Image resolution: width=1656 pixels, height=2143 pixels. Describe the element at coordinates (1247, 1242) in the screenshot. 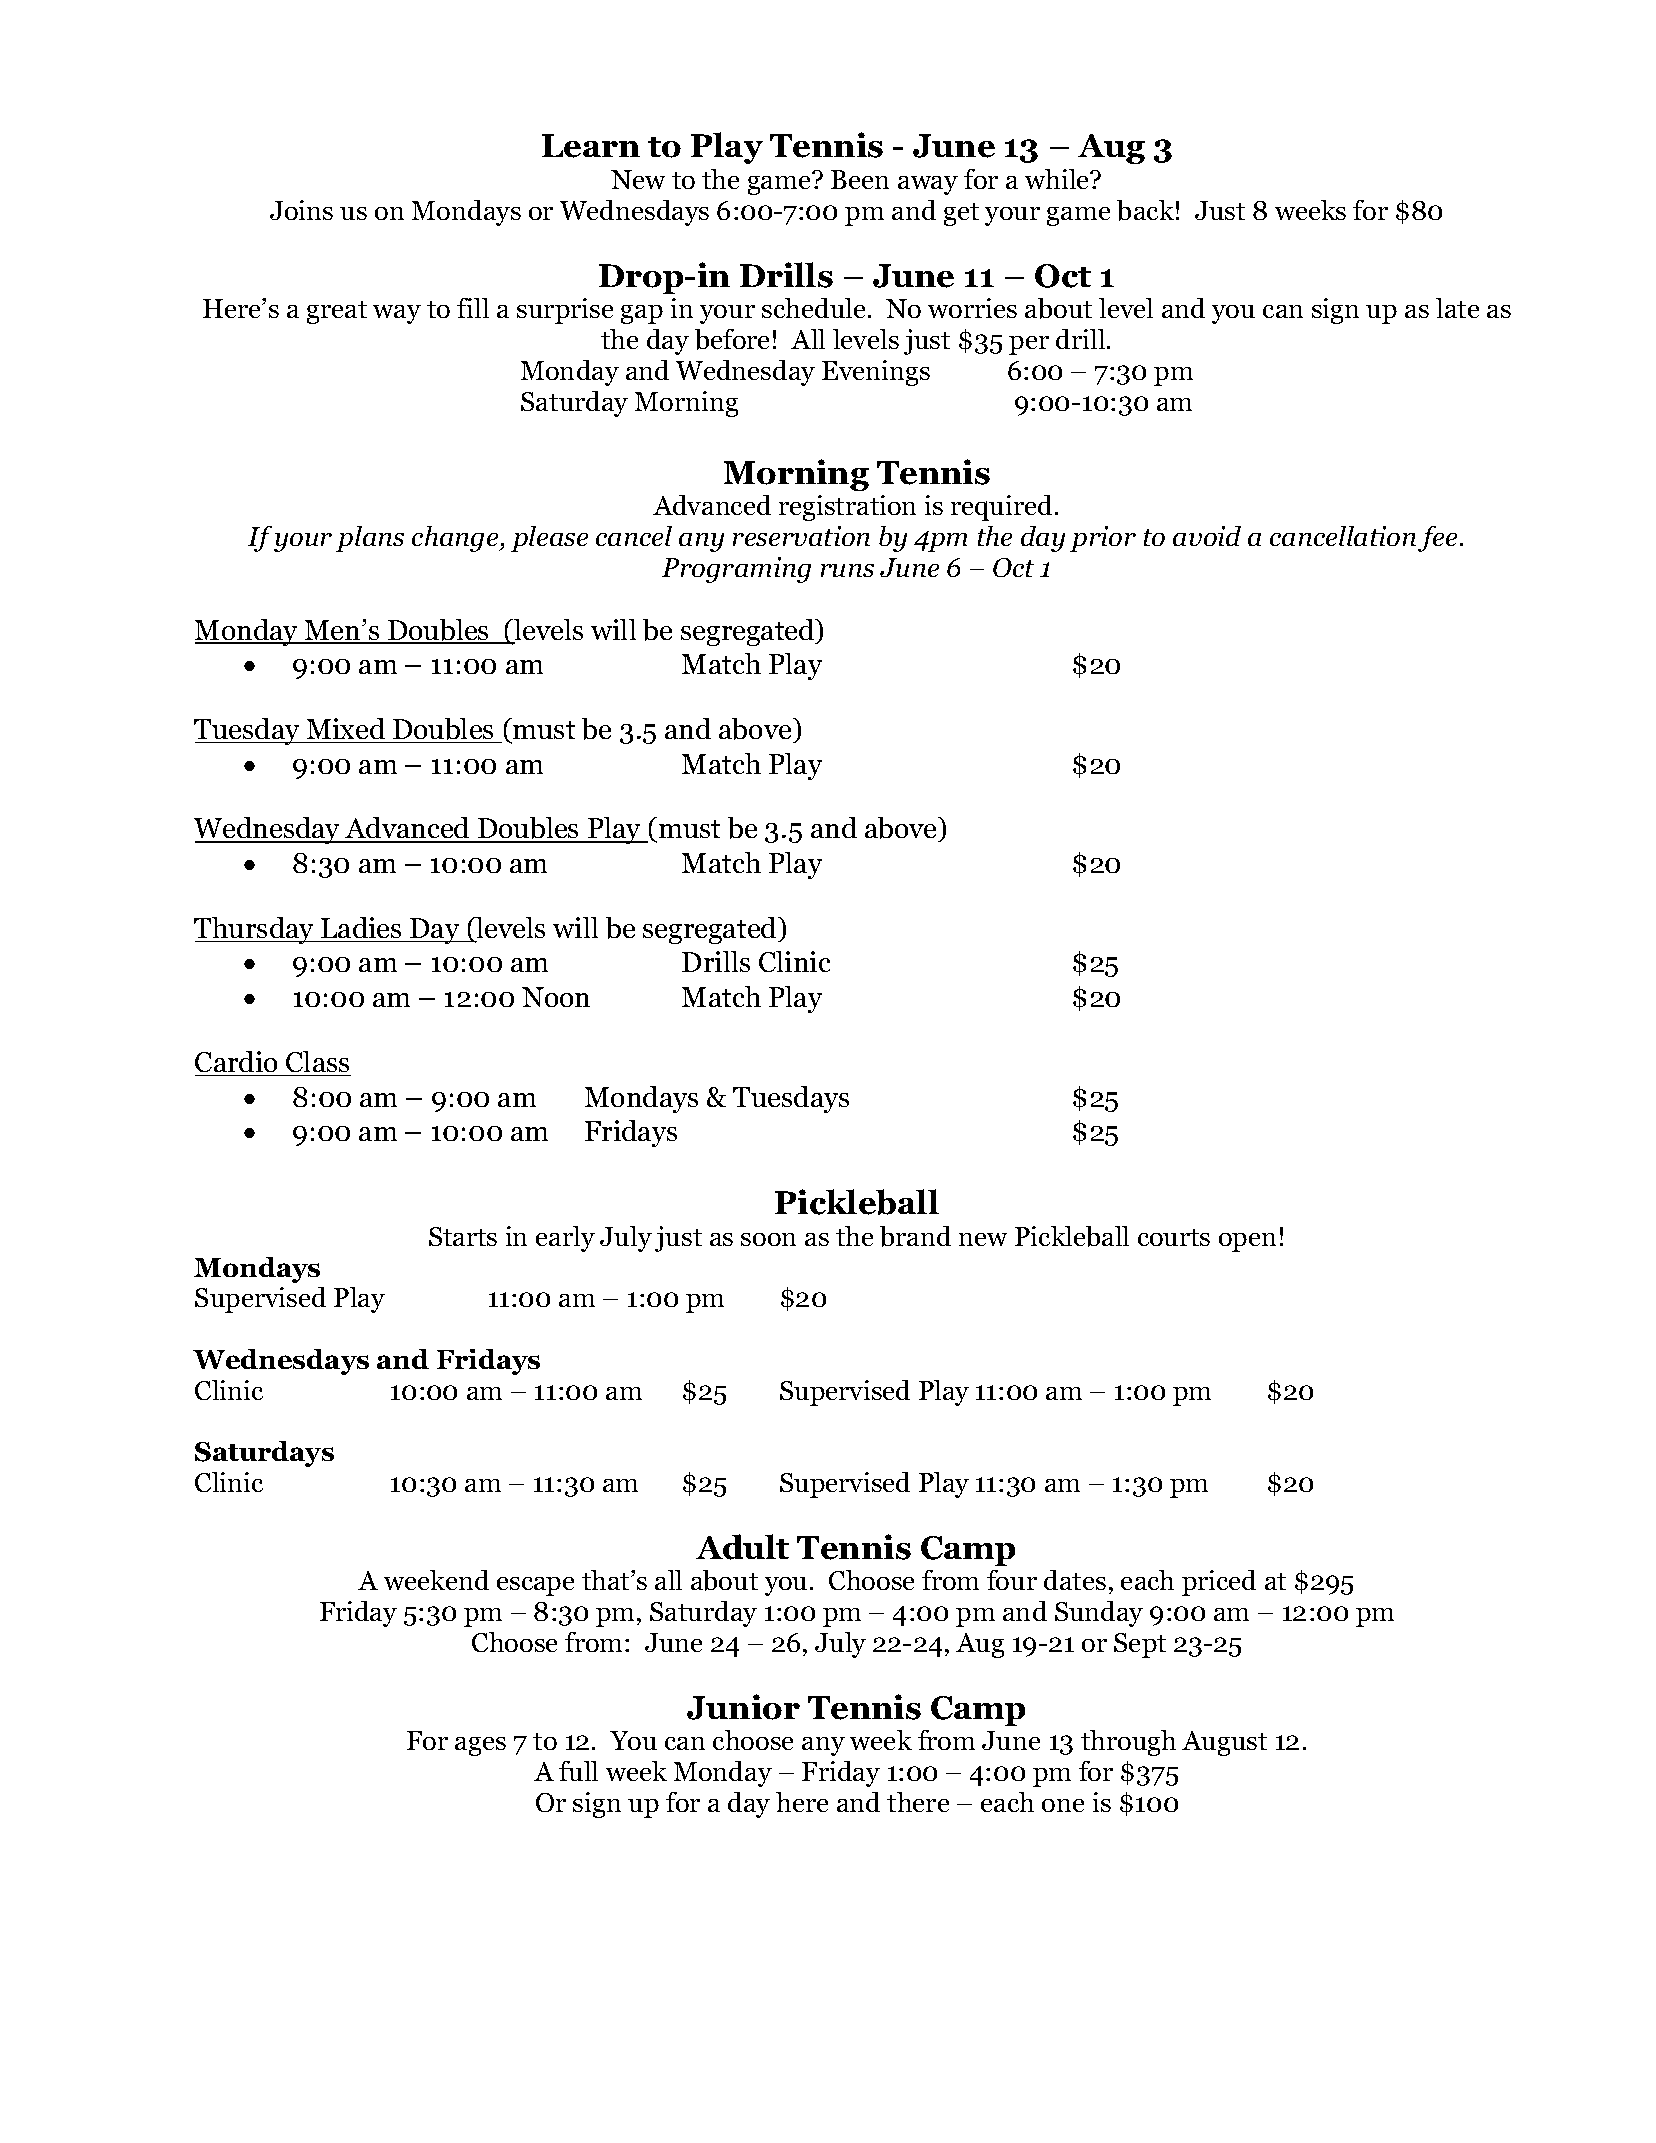

I see `open` at that location.
